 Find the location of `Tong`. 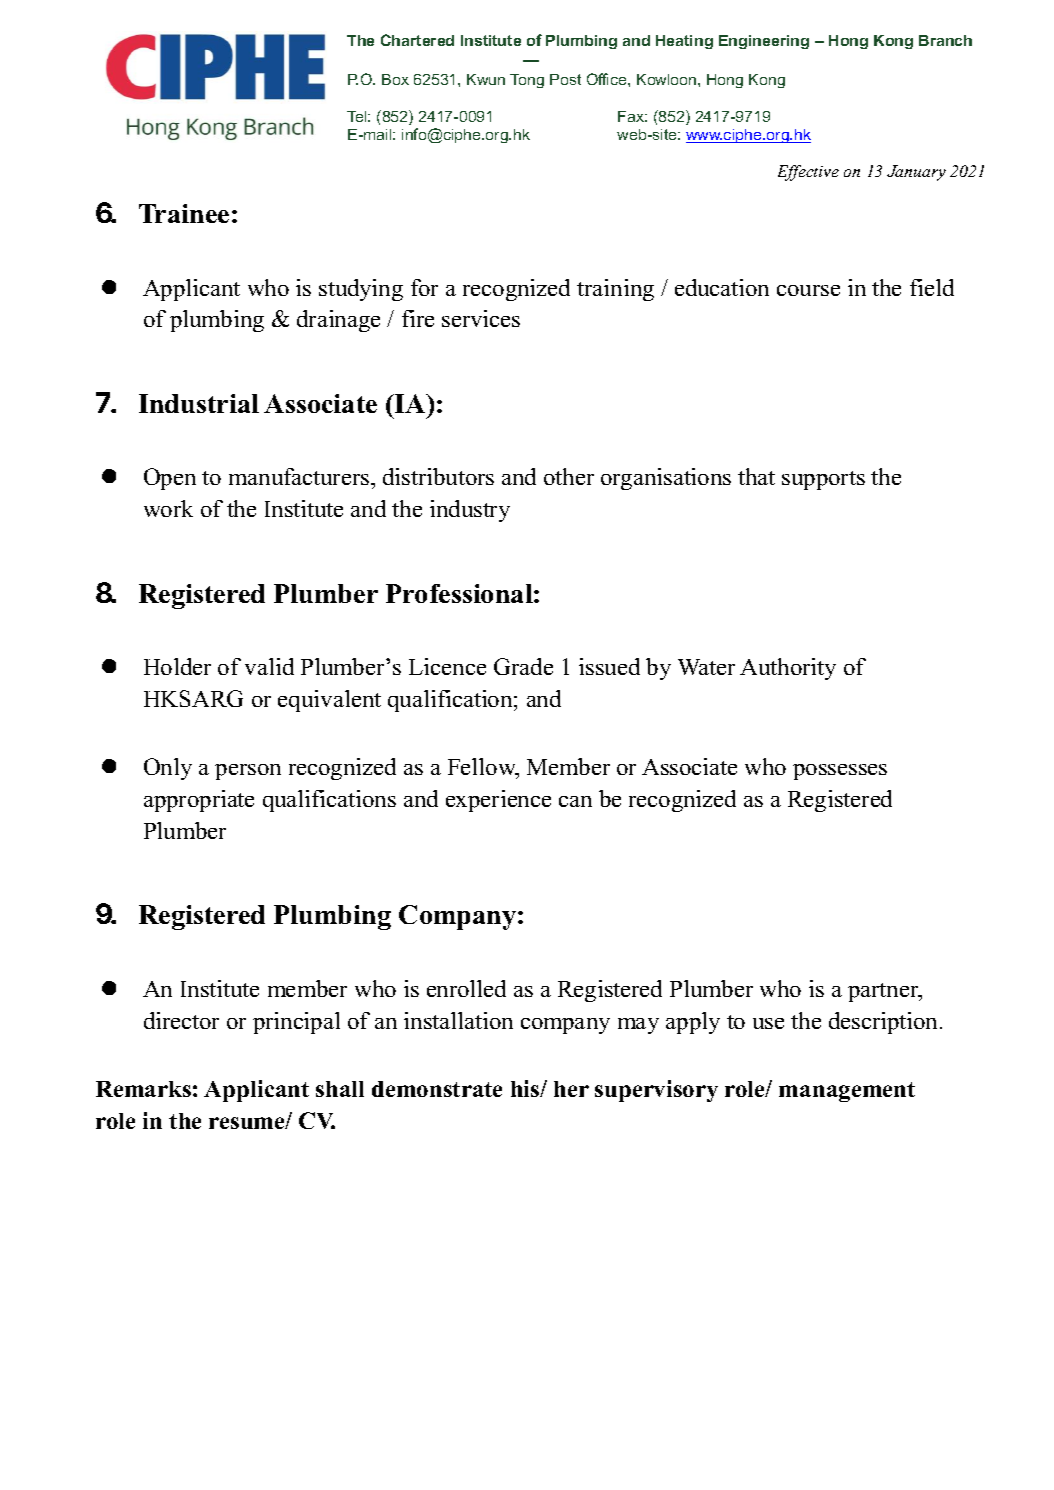

Tong is located at coordinates (527, 81).
